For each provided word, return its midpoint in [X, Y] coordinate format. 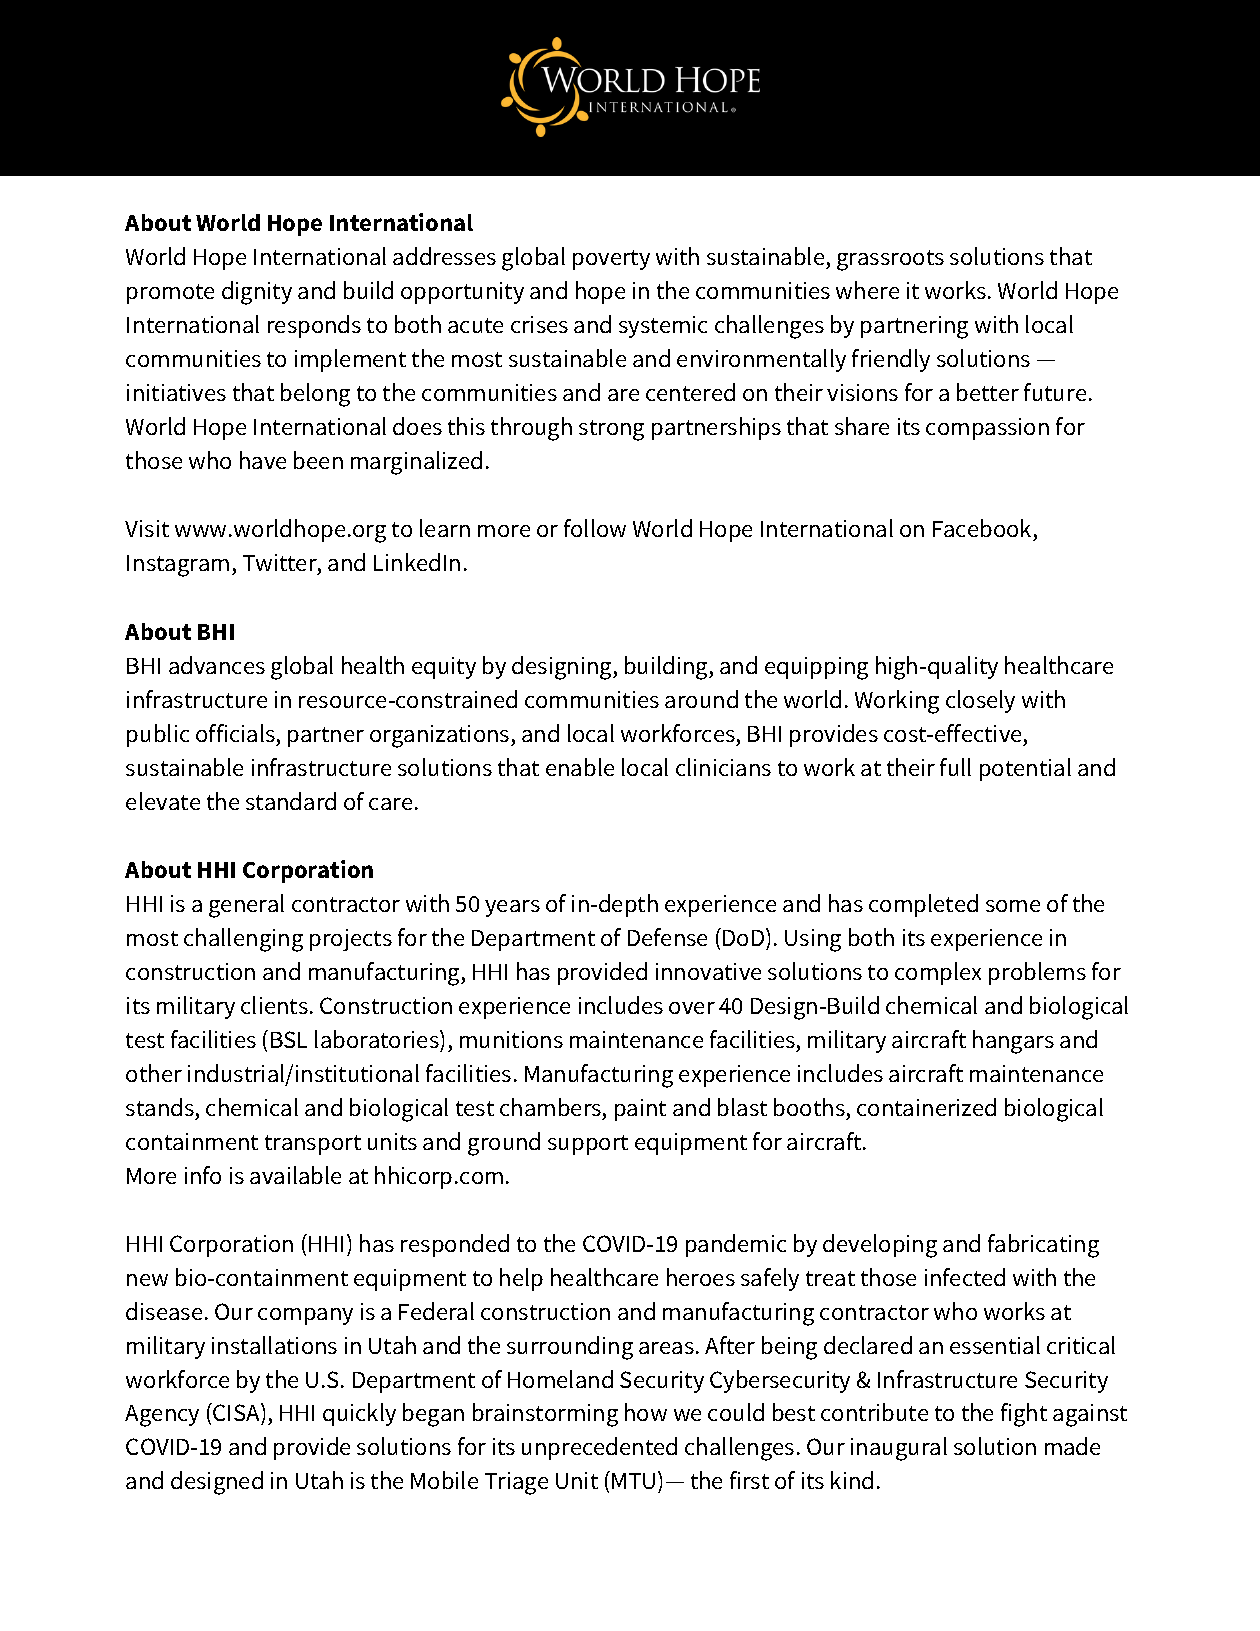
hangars [1013, 1042]
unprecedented [599, 1448]
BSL [289, 1039]
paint [640, 1110]
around [701, 699]
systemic [663, 327]
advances [217, 665]
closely [980, 701]
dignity [257, 293]
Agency [162, 1416]
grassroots [890, 260]
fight [1024, 1415]
